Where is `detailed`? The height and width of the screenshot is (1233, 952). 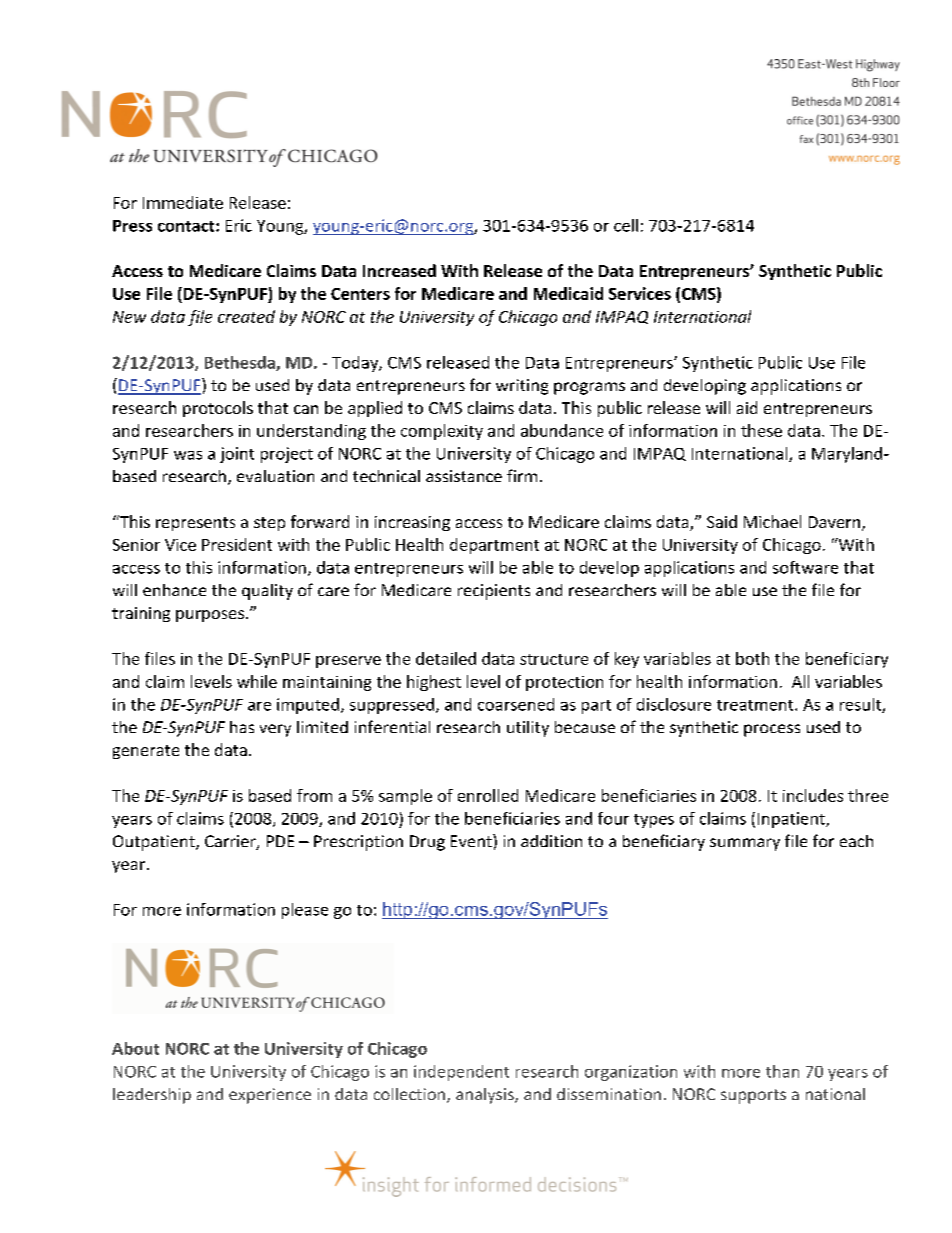 detailed is located at coordinates (446, 658).
